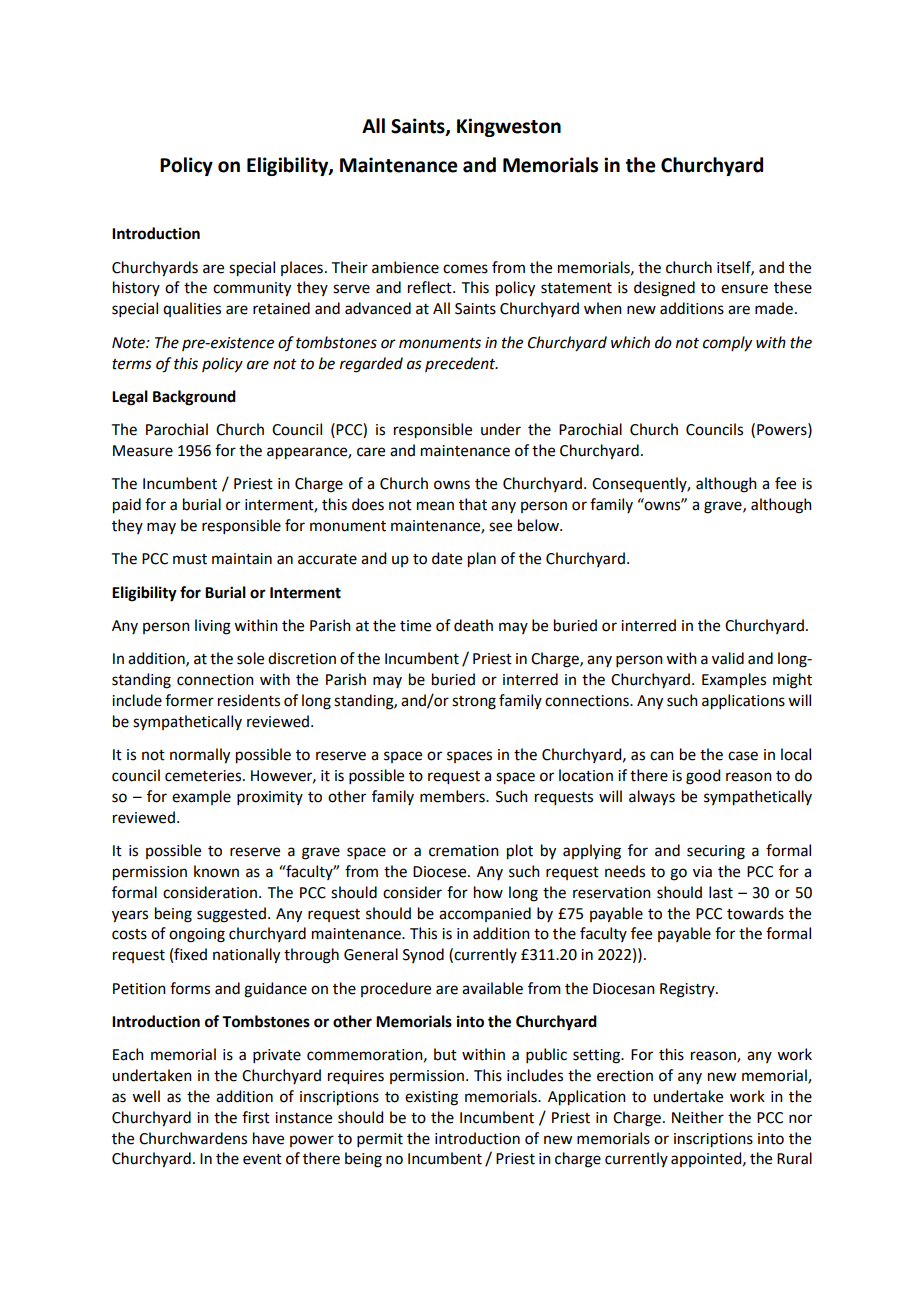  What do you see at coordinates (728, 658) in the screenshot?
I see `valid` at bounding box center [728, 658].
